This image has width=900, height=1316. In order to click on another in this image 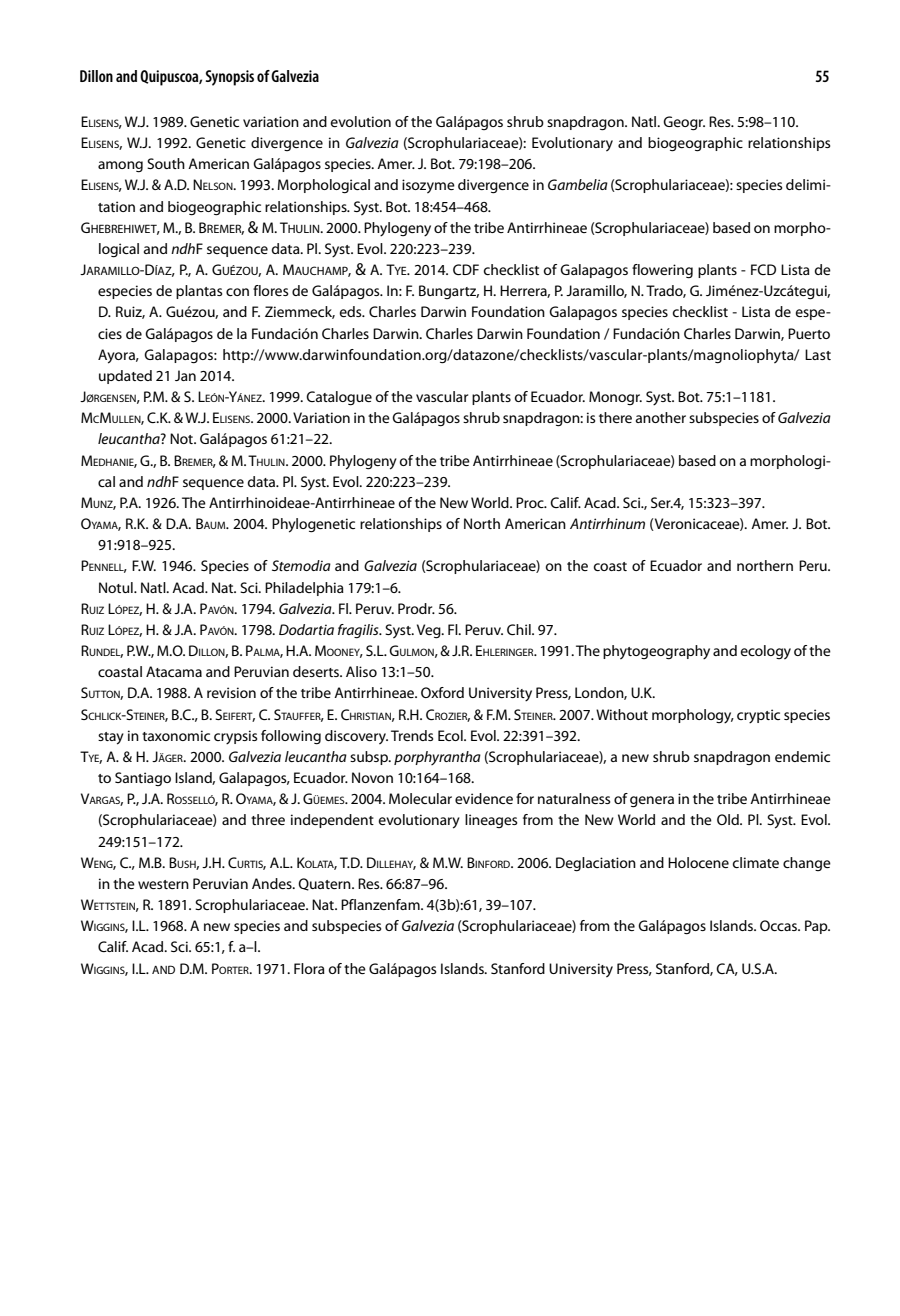, I will do `click(661, 417)`.
